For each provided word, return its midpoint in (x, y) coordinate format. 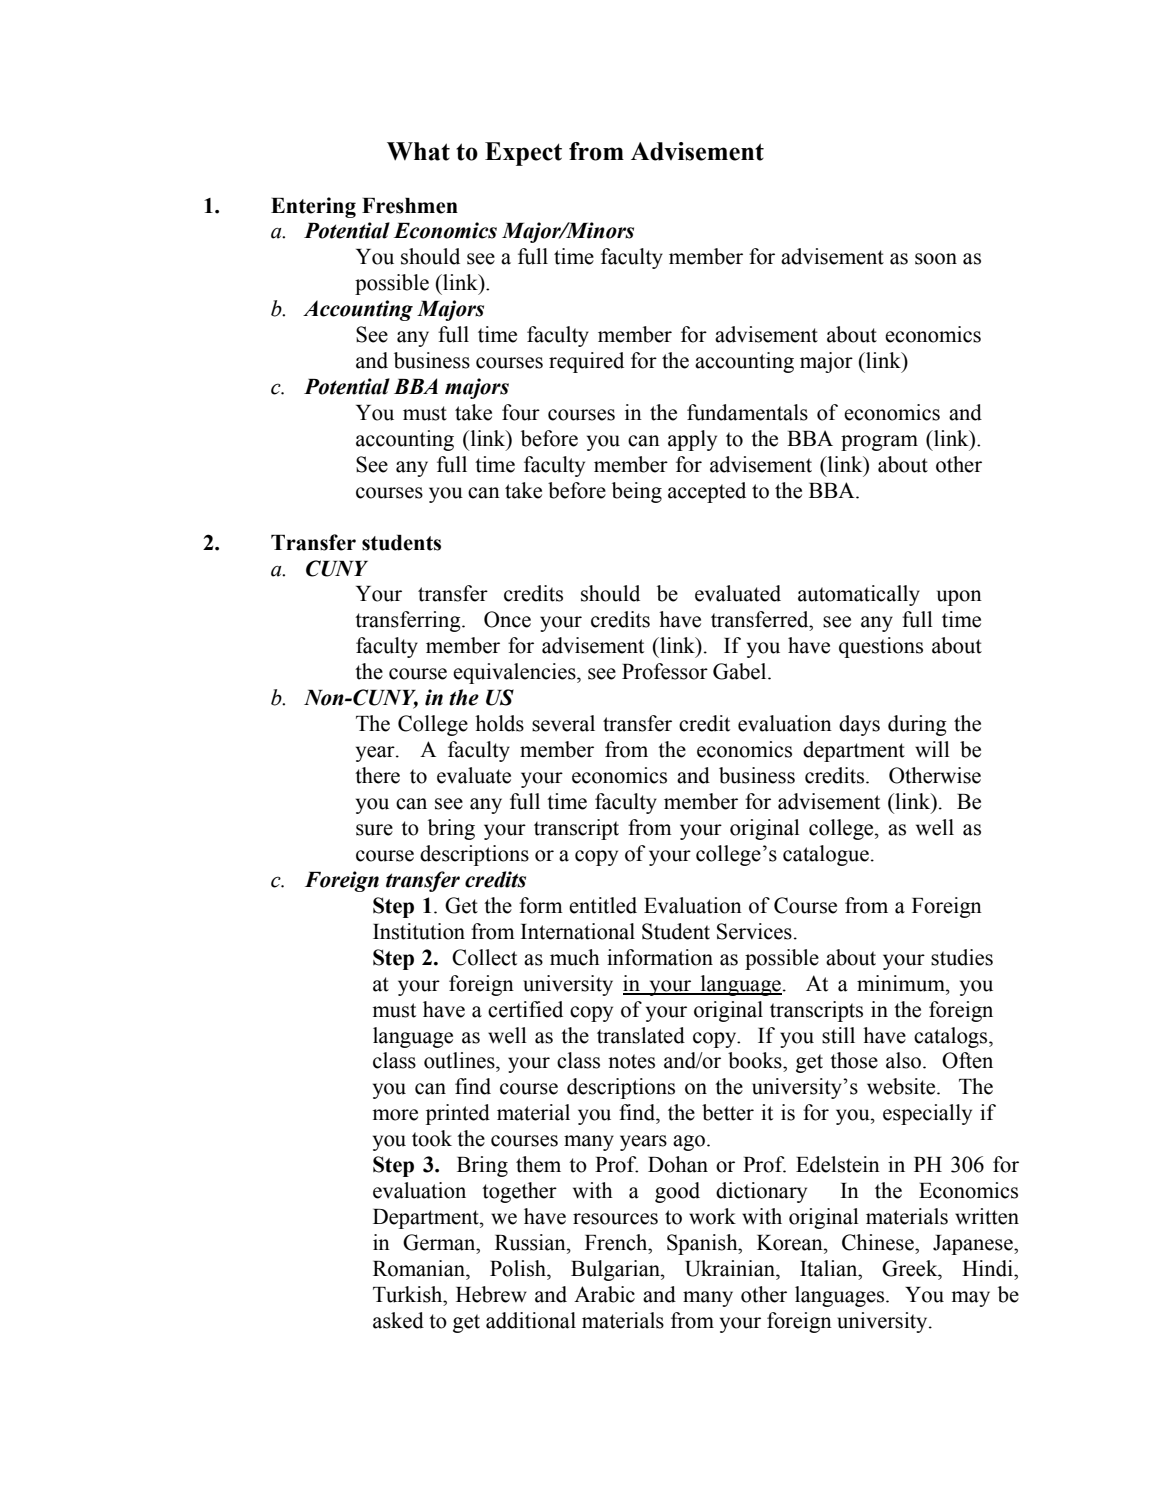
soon (936, 259)
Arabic (604, 1294)
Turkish (409, 1294)
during (917, 725)
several (563, 723)
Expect (523, 154)
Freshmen (410, 206)
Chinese (879, 1242)
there (377, 775)
